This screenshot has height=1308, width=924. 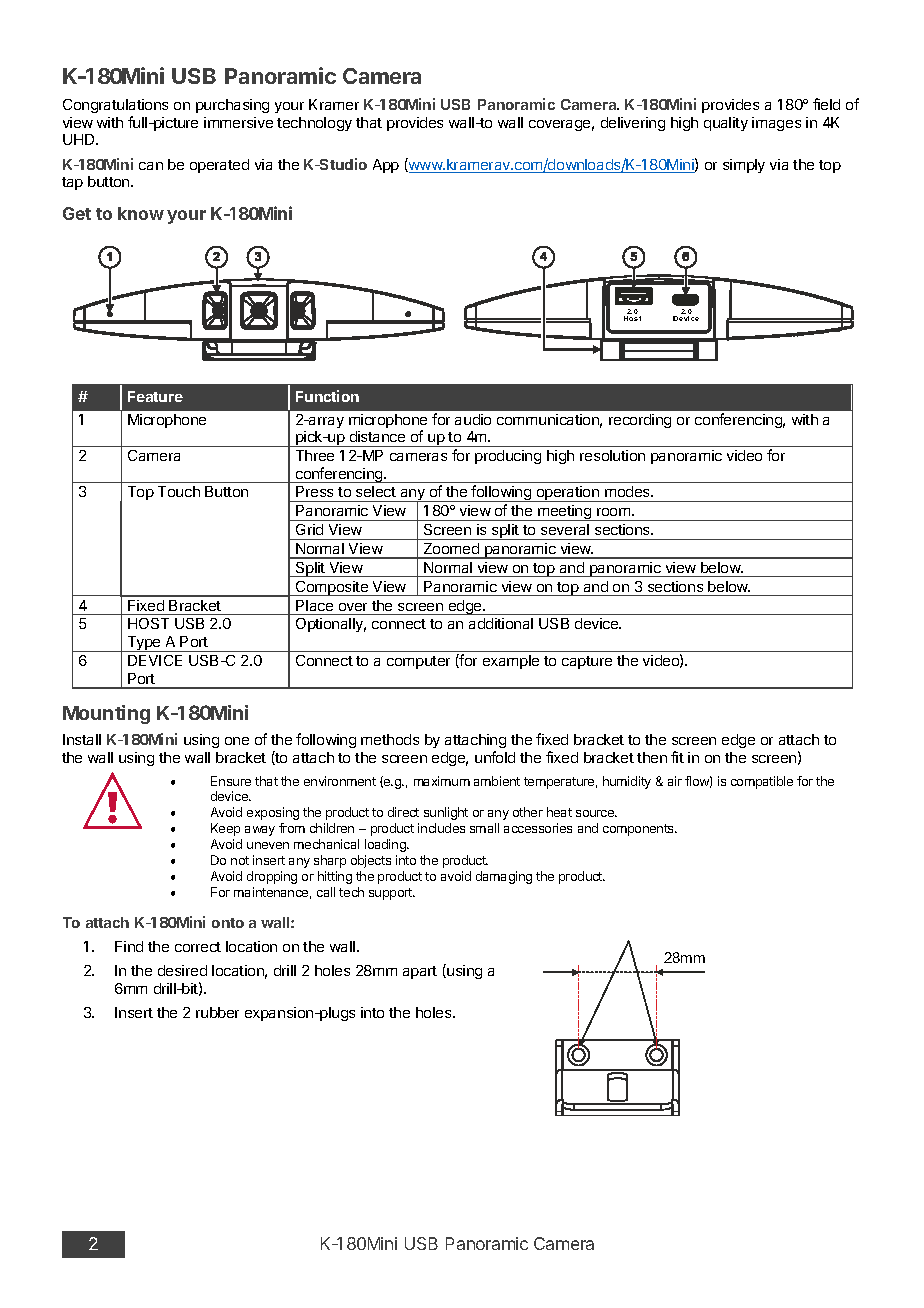 I want to click on quality, so click(x=726, y=124).
